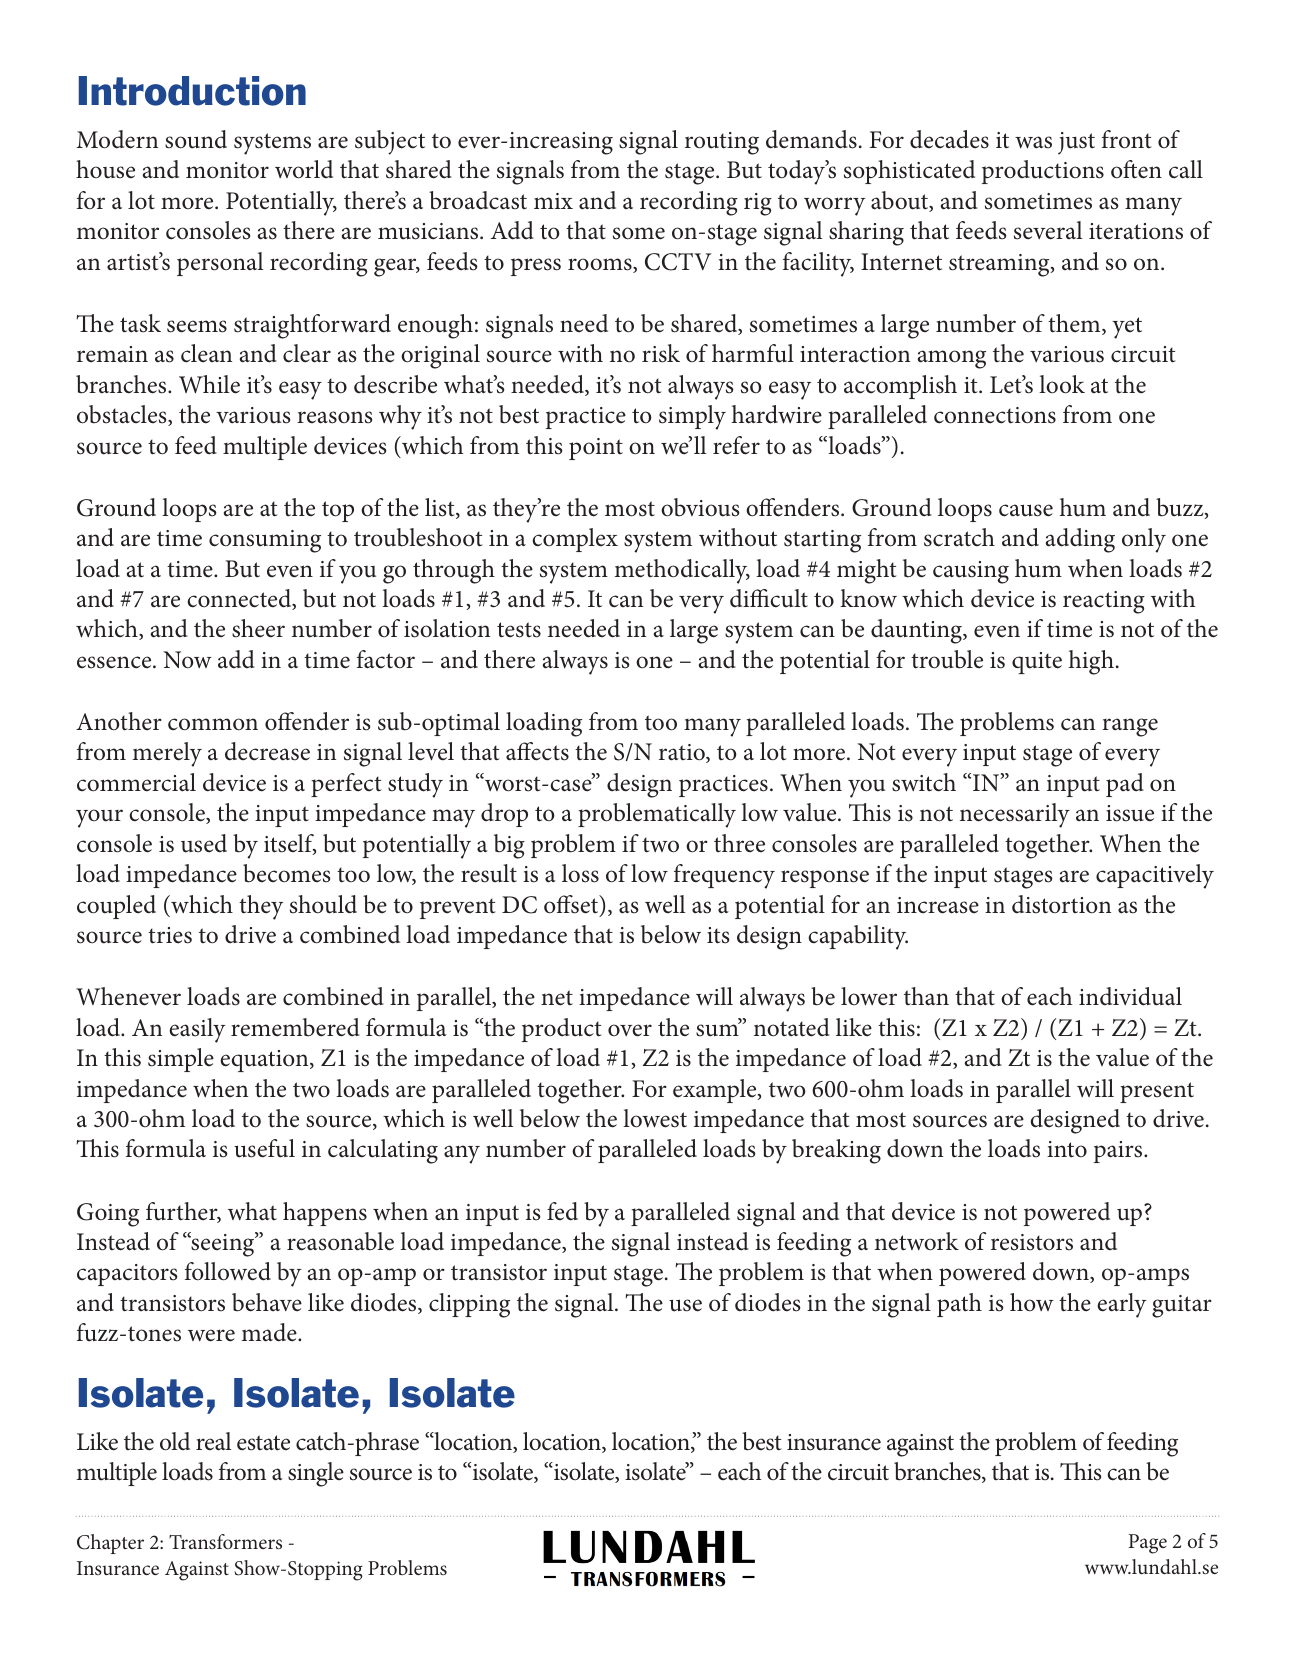 This screenshot has width=1295, height=1675. Describe the element at coordinates (204, 843) in the screenshot. I see `used` at that location.
